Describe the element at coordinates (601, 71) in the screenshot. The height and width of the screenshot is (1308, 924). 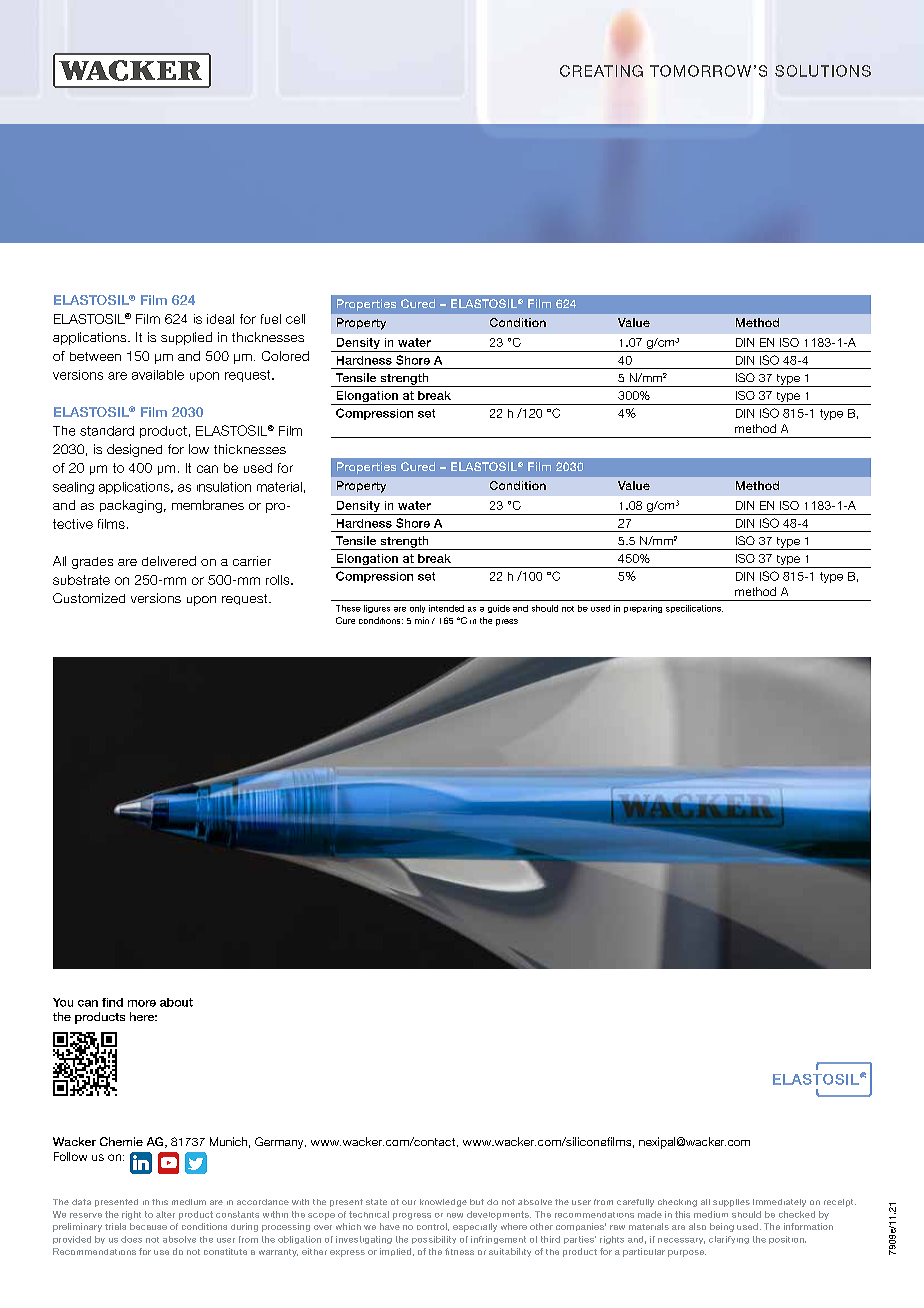
I see `CREATING` at that location.
